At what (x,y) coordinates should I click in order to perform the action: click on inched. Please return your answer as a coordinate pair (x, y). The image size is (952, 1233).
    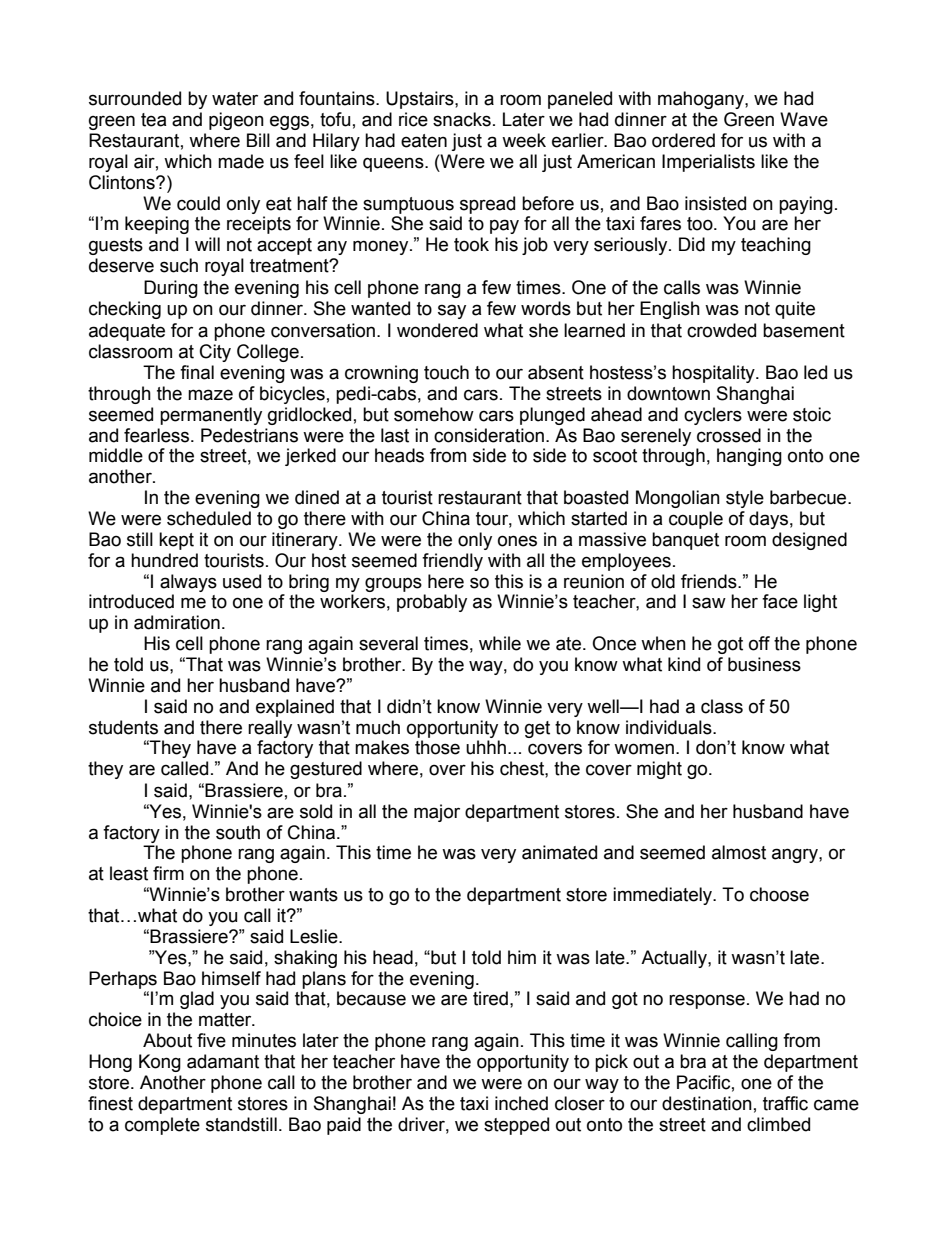
    Looking at the image, I should click on (521, 1103).
